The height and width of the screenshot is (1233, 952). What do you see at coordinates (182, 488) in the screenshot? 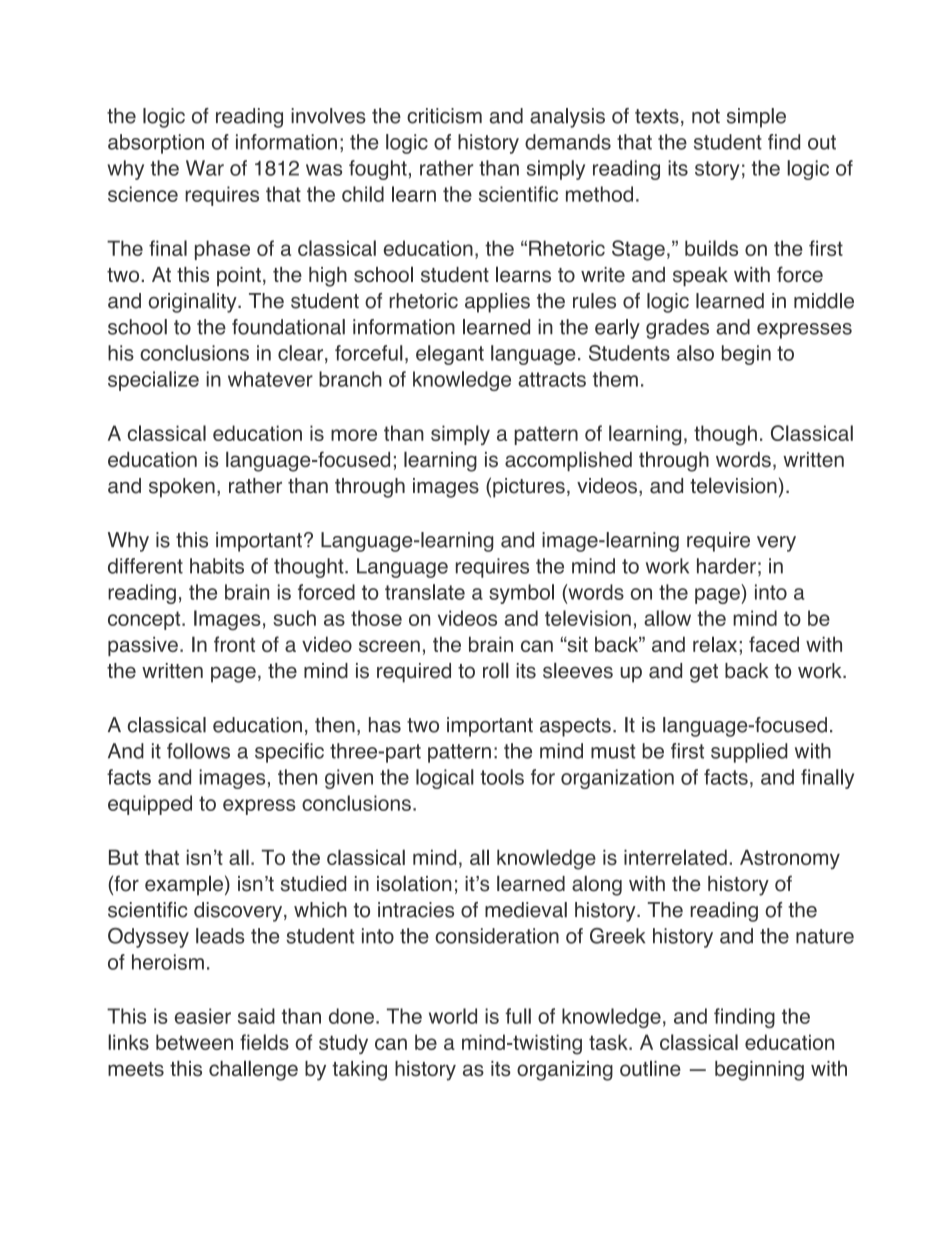
I see `spoken` at bounding box center [182, 488].
